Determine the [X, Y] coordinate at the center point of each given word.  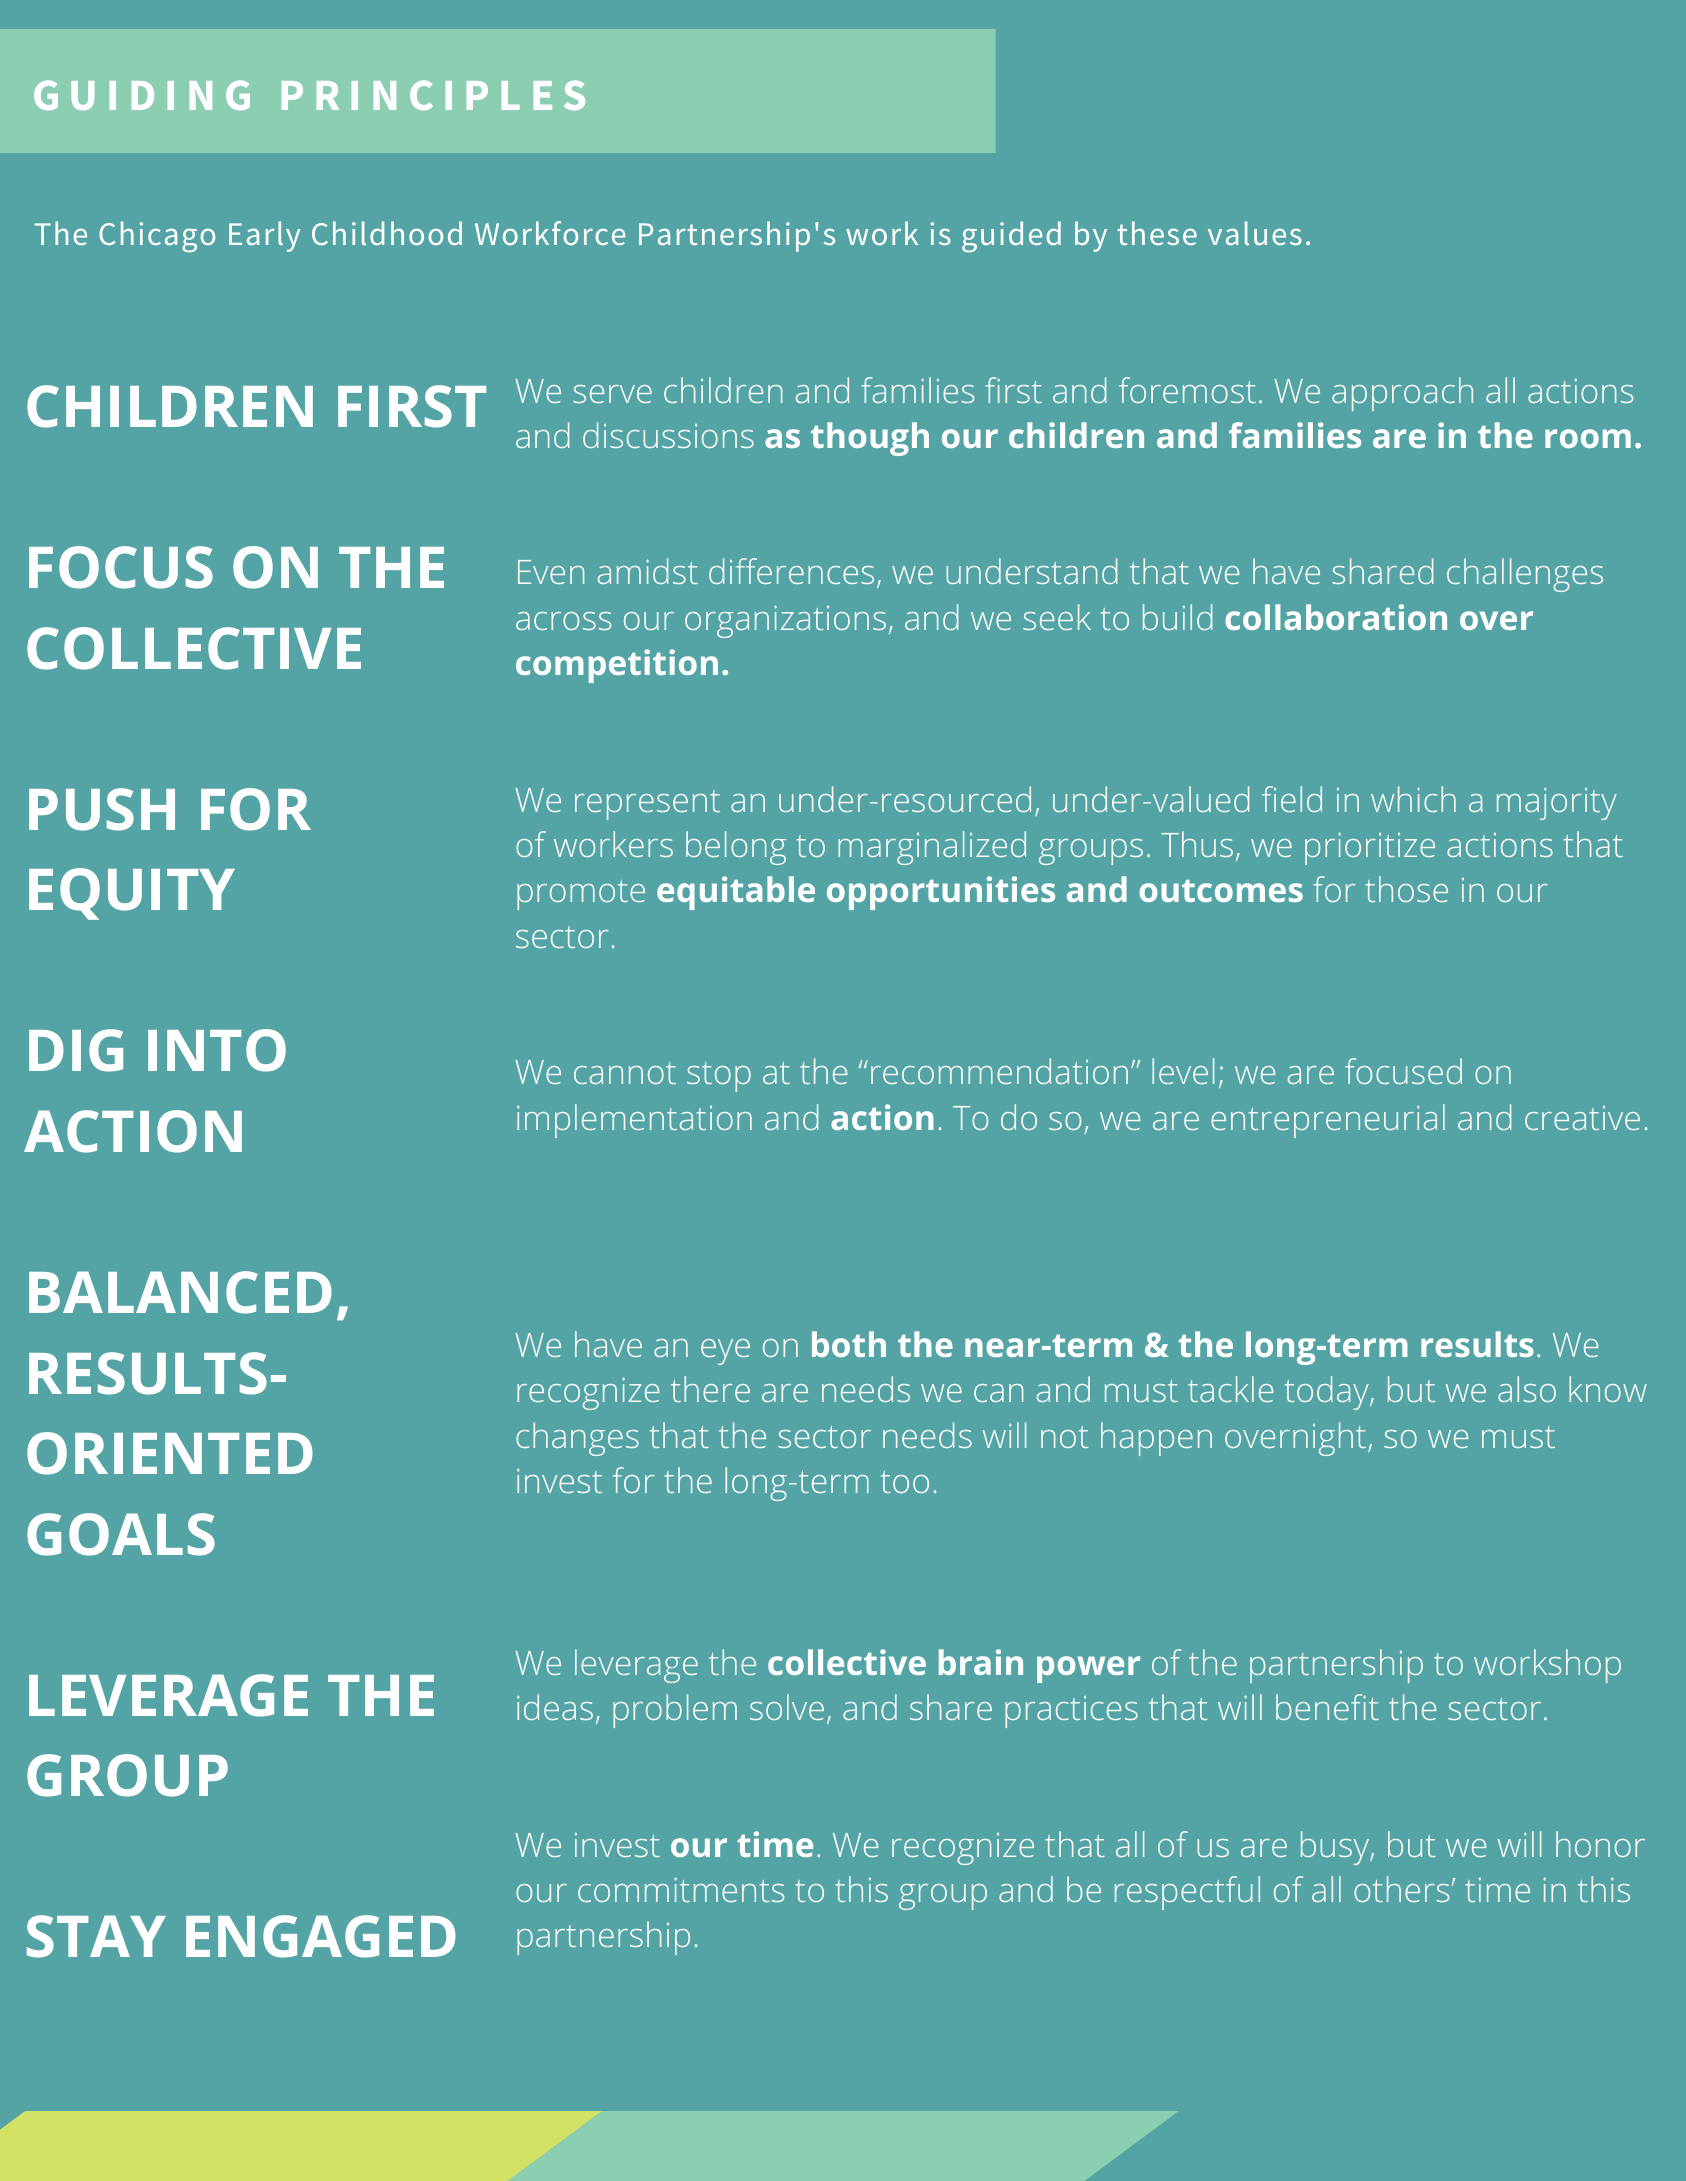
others [1401, 1889]
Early [264, 236]
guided [1011, 236]
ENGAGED [321, 1936]
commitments [681, 1889]
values [1255, 233]
